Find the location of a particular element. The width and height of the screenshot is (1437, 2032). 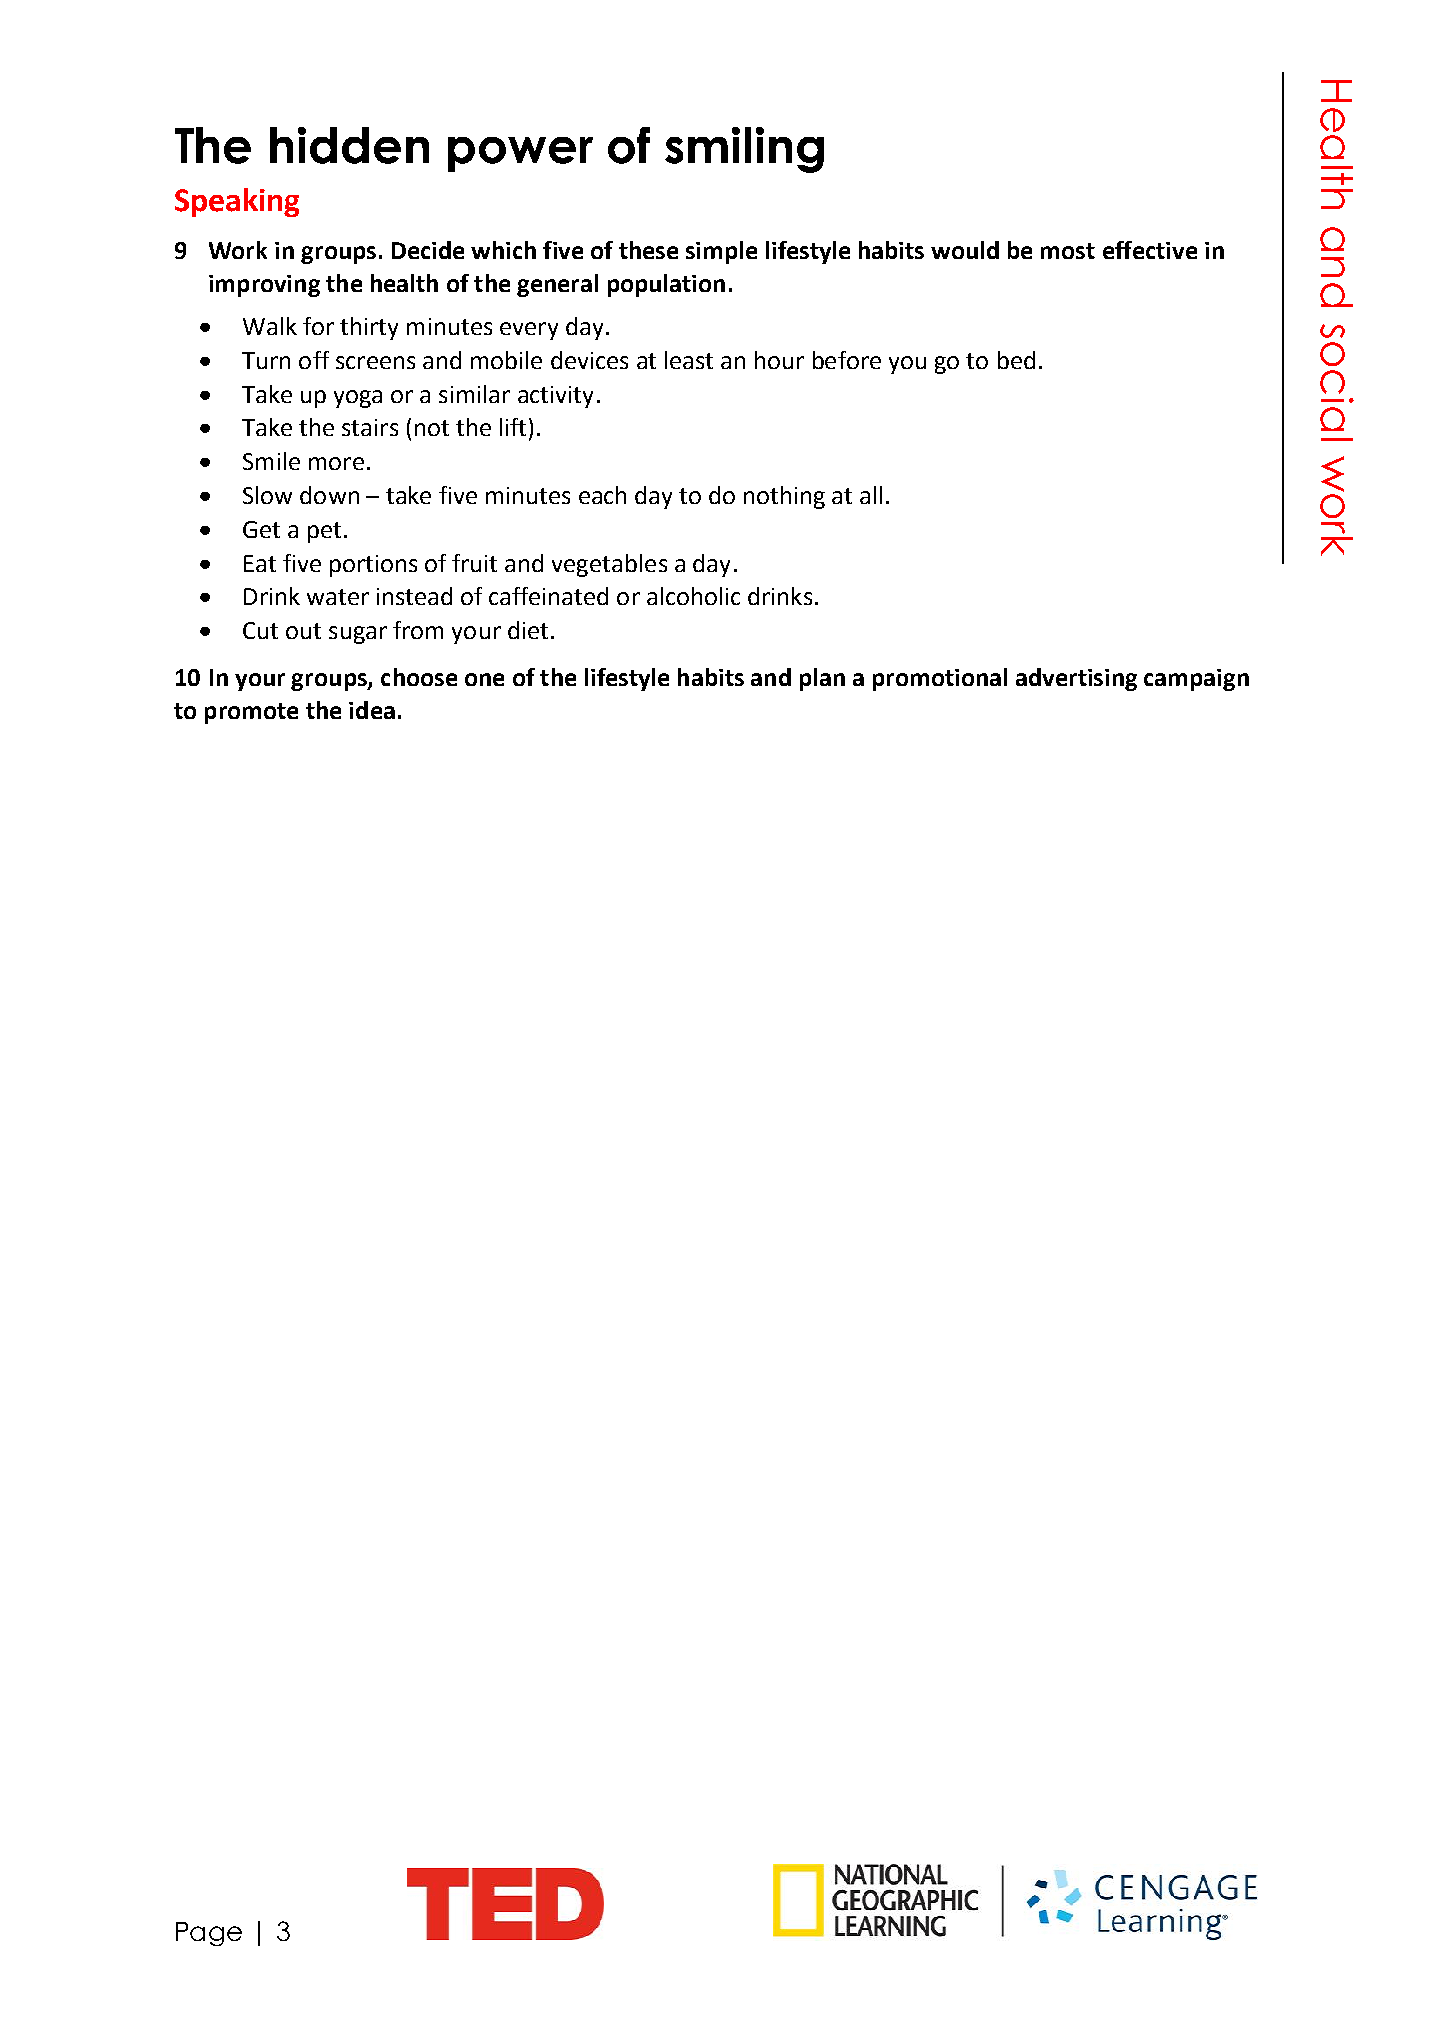

advertising is located at coordinates (1076, 679).
